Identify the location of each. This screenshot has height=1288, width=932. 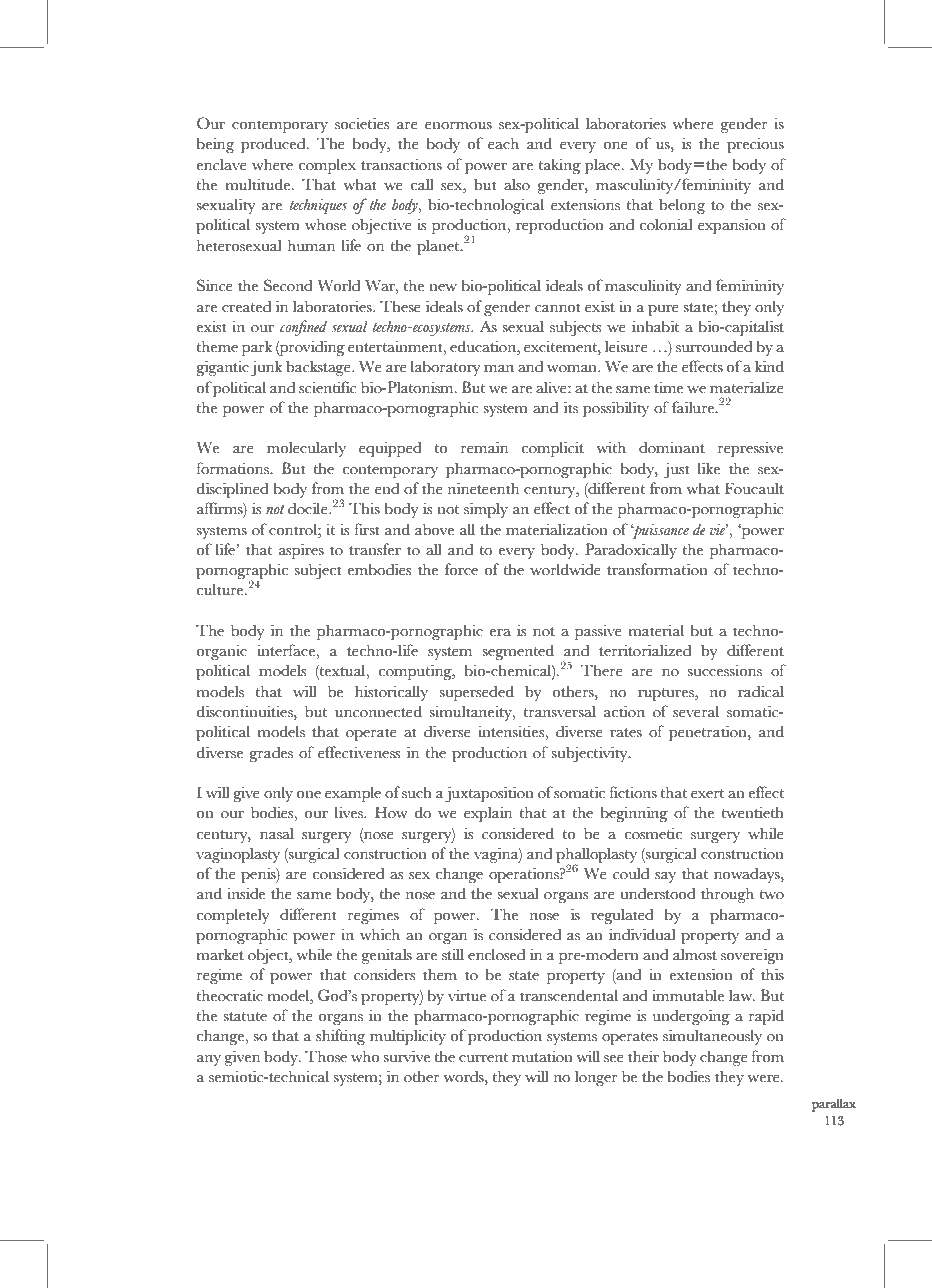
(503, 143).
